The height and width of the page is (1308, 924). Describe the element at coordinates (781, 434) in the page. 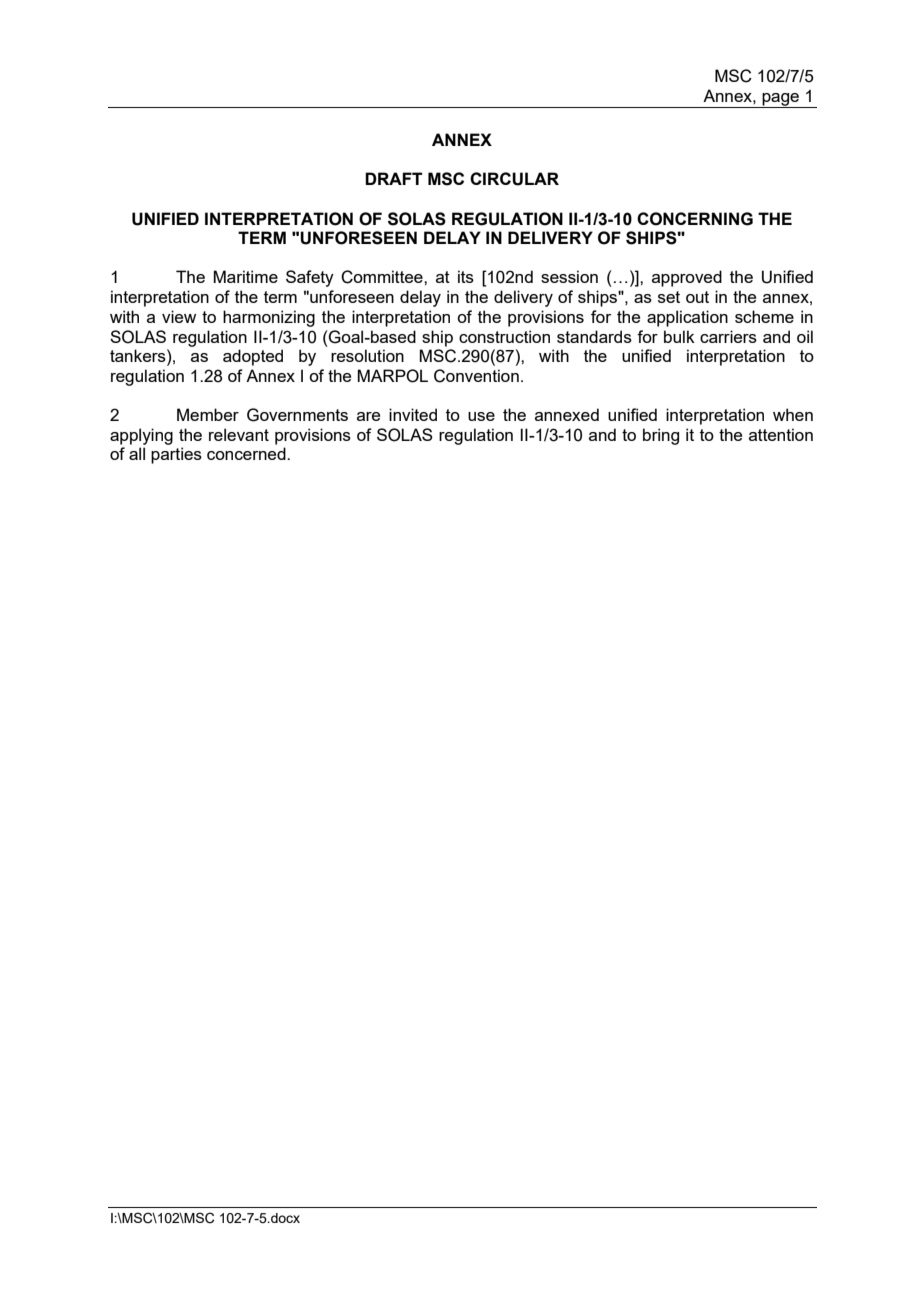

I see `attention` at that location.
